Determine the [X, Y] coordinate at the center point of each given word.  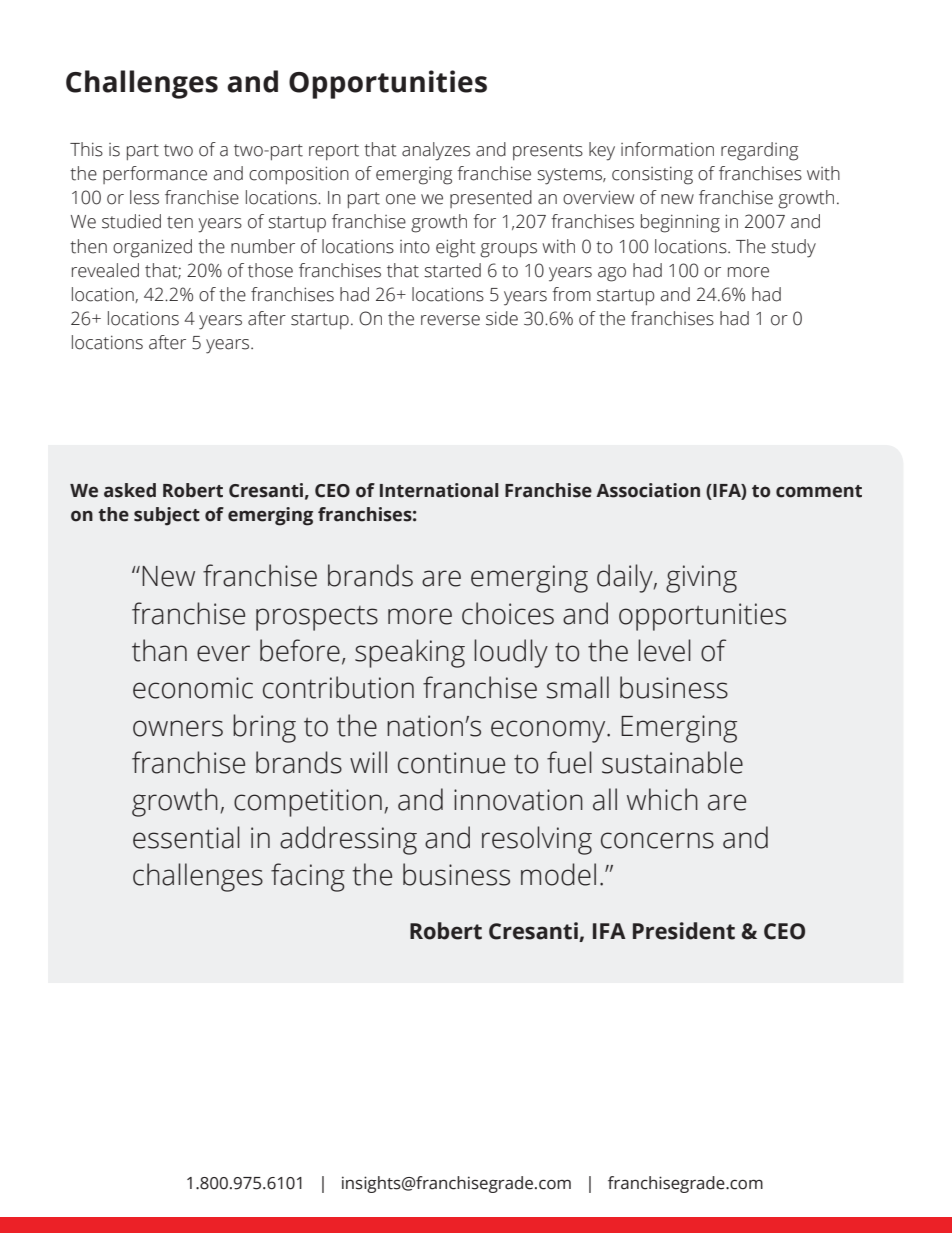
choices [508, 613]
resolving [537, 840]
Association [648, 490]
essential [186, 837]
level [664, 650]
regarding [759, 151]
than [159, 650]
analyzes [436, 151]
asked [130, 490]
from [571, 294]
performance [155, 175]
